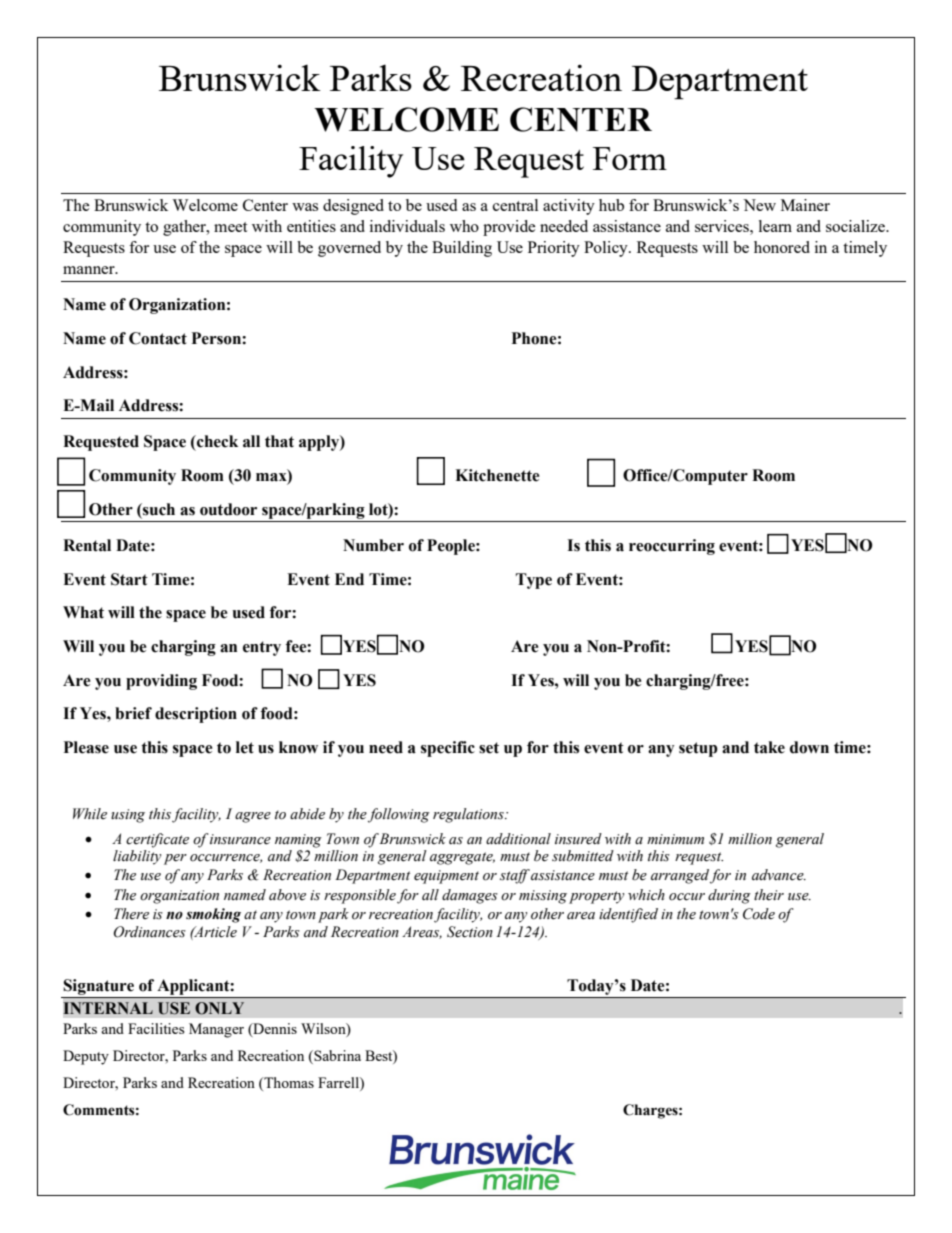  What do you see at coordinates (779, 875) in the image?
I see `advance` at bounding box center [779, 875].
